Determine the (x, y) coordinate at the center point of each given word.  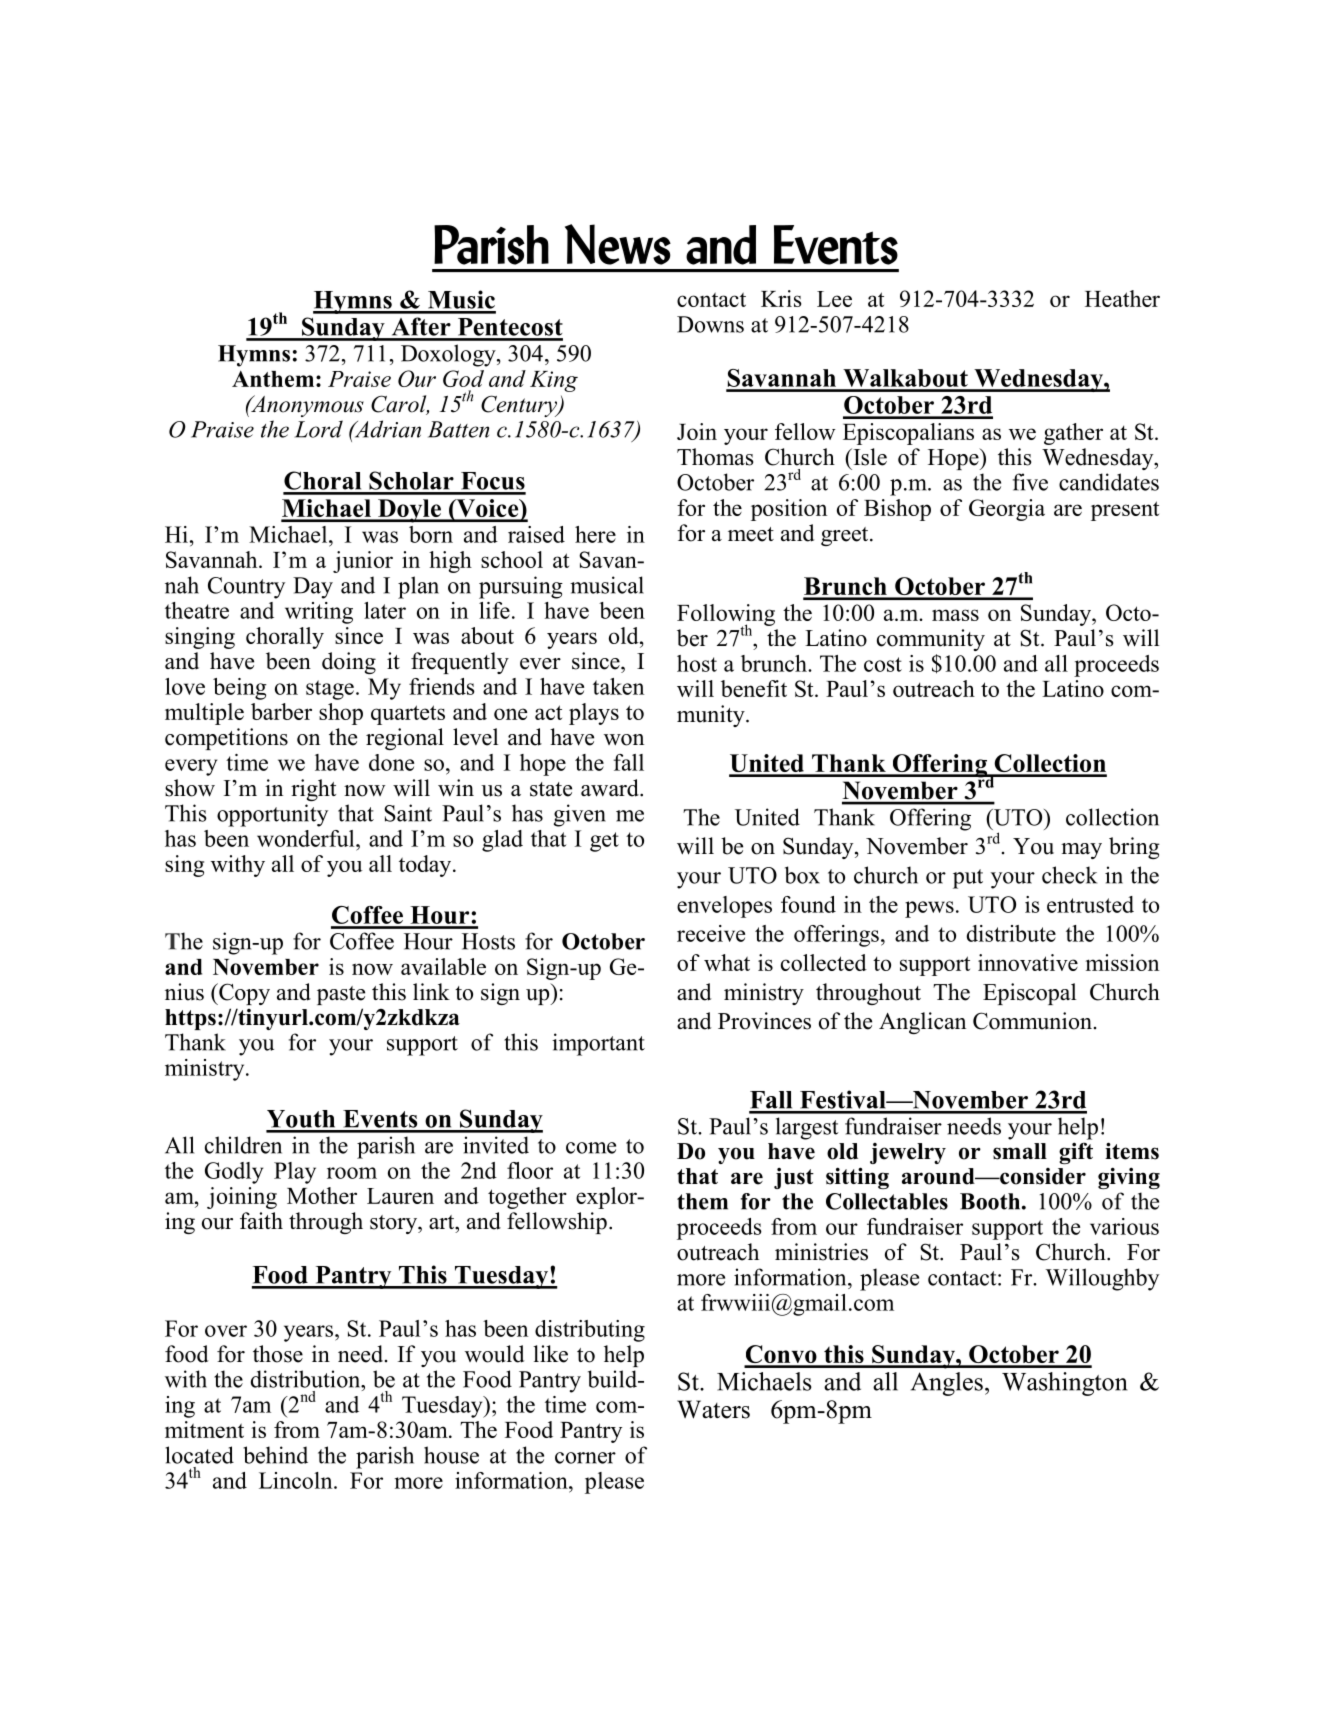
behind (275, 1455)
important (598, 1044)
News (618, 244)
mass (955, 615)
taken (618, 686)
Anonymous (306, 406)
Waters (713, 1409)
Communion (1032, 1021)
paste (341, 995)
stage (330, 690)
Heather (1122, 298)
